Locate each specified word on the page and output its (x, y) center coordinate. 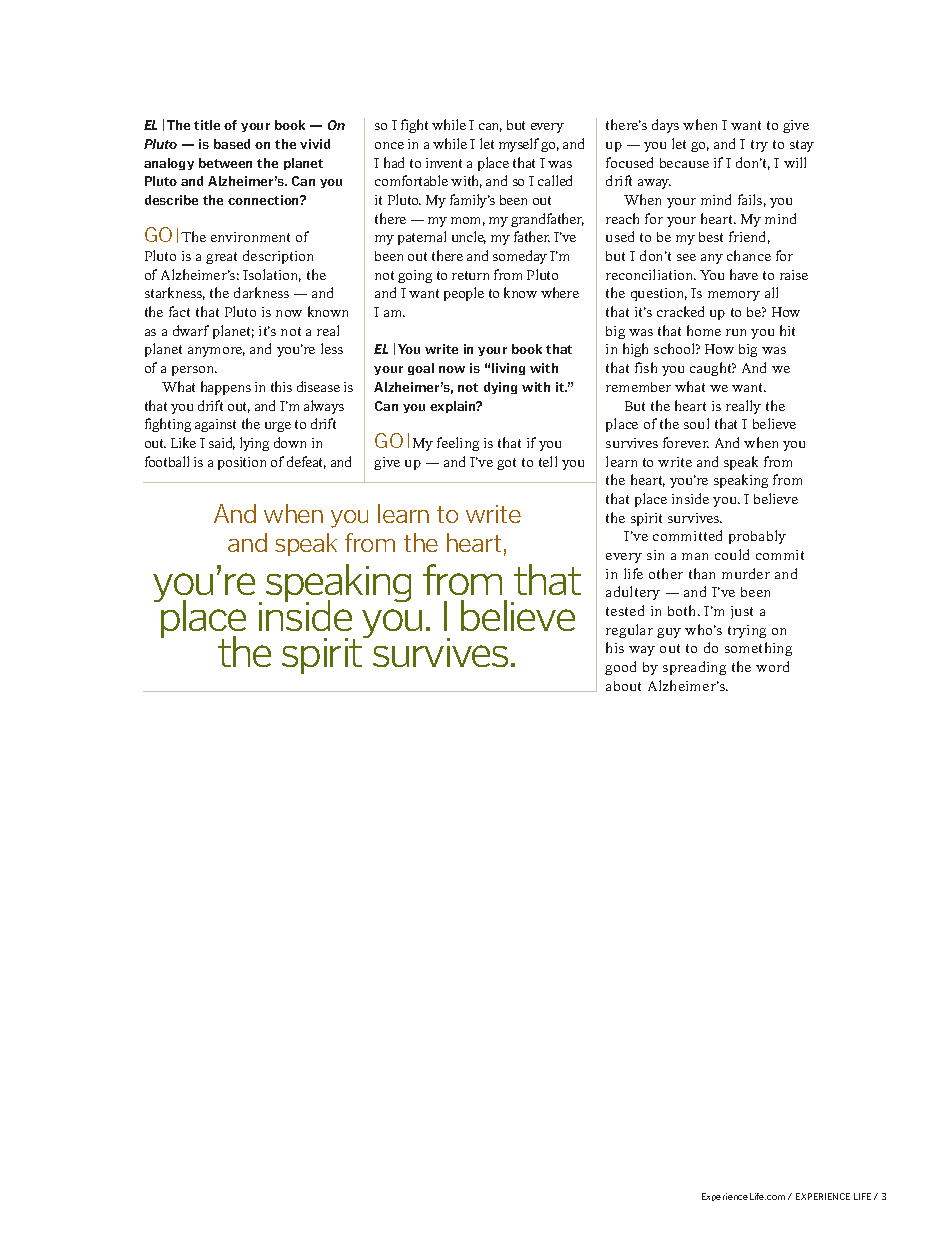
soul (696, 423)
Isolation (272, 275)
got (506, 464)
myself (520, 145)
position (242, 463)
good (620, 668)
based (232, 144)
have (744, 274)
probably (757, 537)
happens (226, 388)
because (684, 163)
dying (500, 388)
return (470, 275)
